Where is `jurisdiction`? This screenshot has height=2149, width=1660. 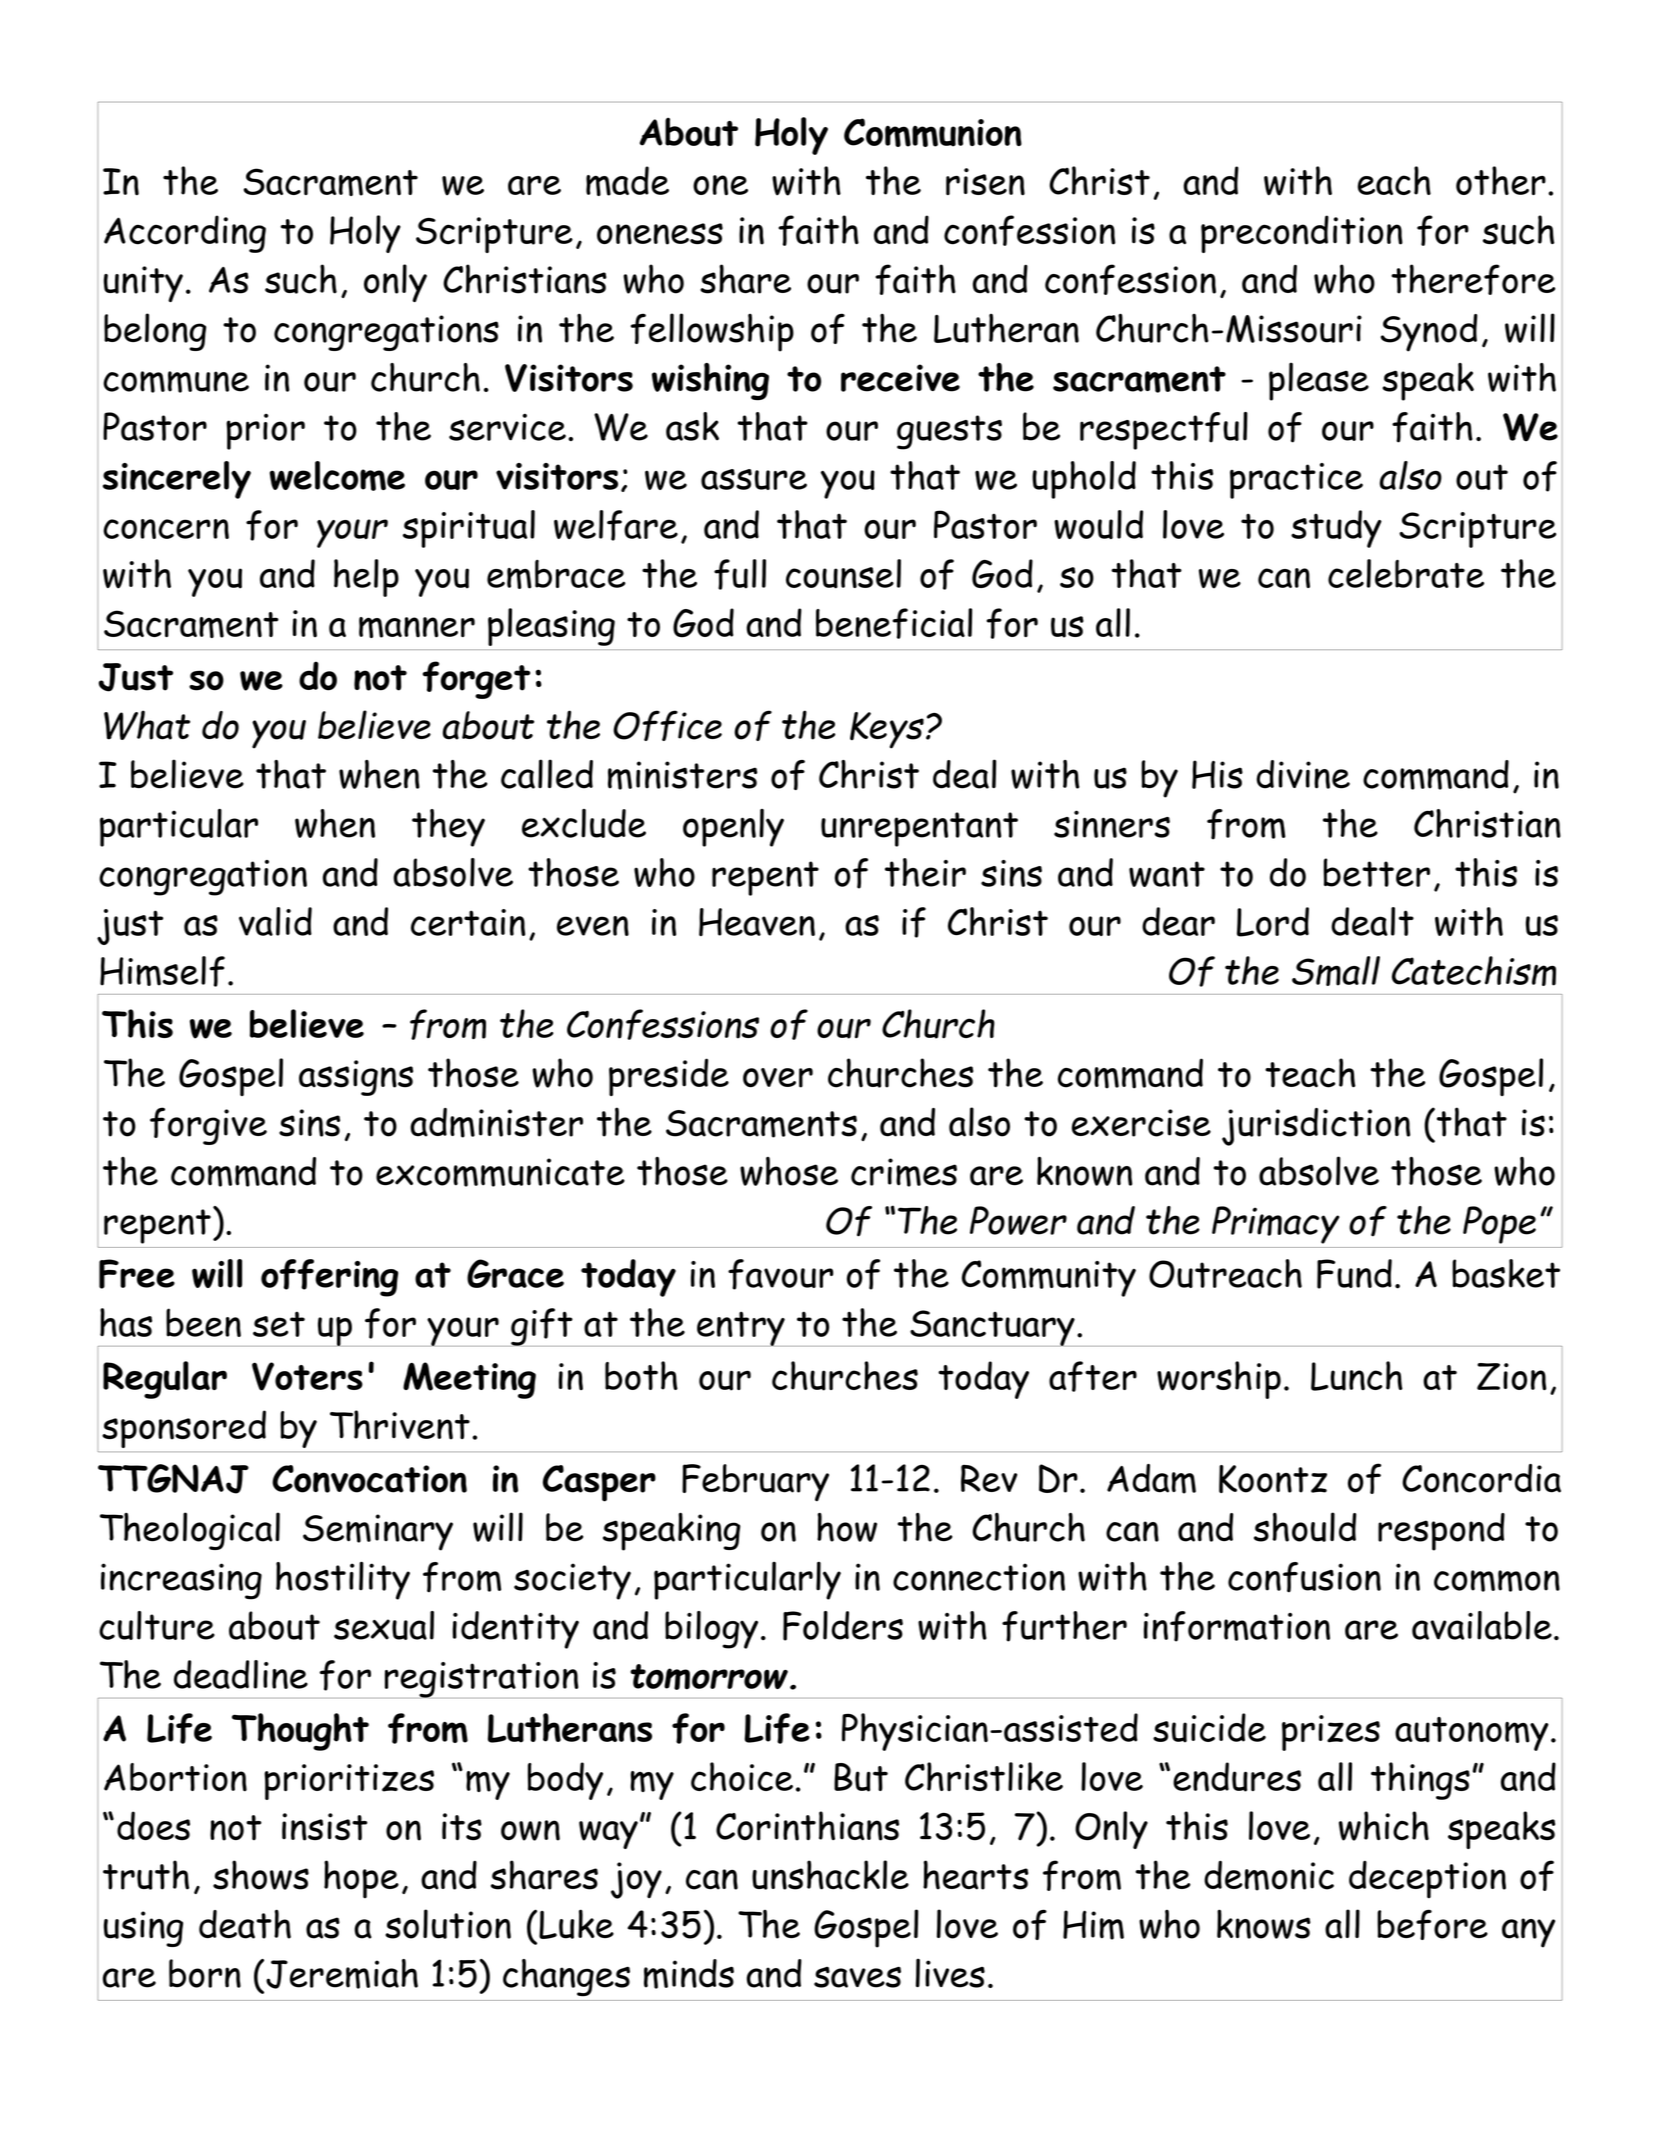 jurisdiction is located at coordinates (1316, 1127).
